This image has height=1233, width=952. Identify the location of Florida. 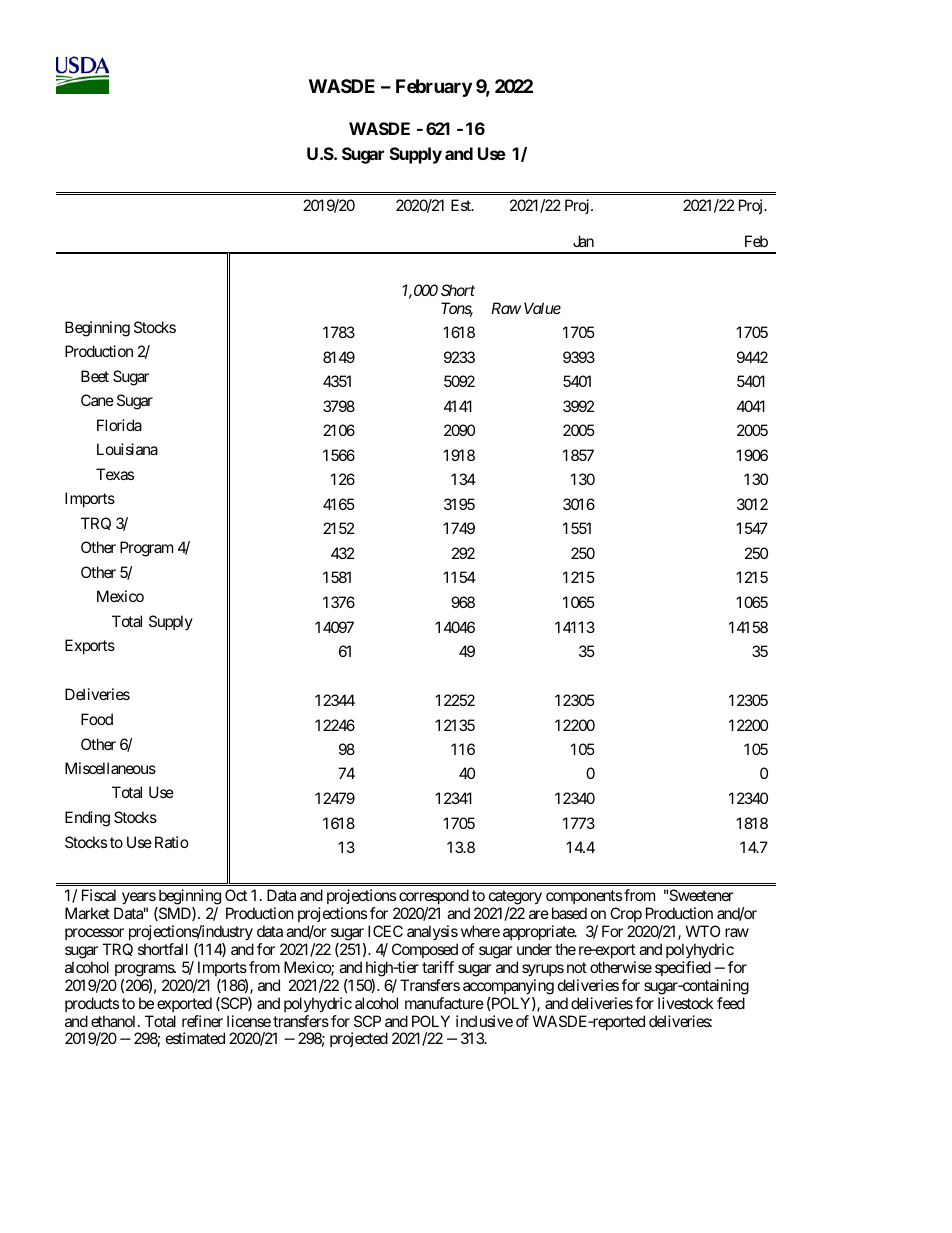
(119, 425).
